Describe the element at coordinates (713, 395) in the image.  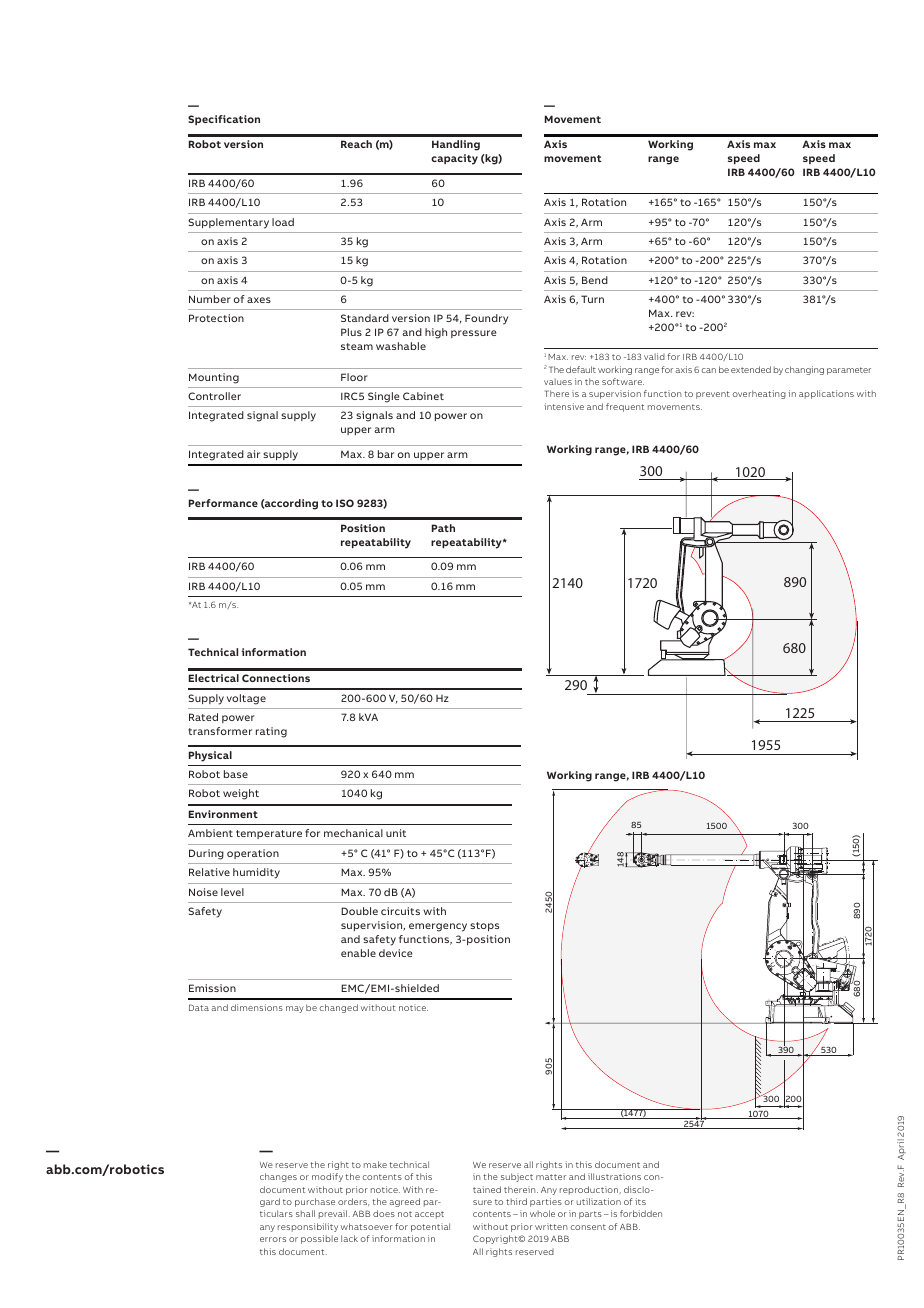
I see `prevent` at that location.
